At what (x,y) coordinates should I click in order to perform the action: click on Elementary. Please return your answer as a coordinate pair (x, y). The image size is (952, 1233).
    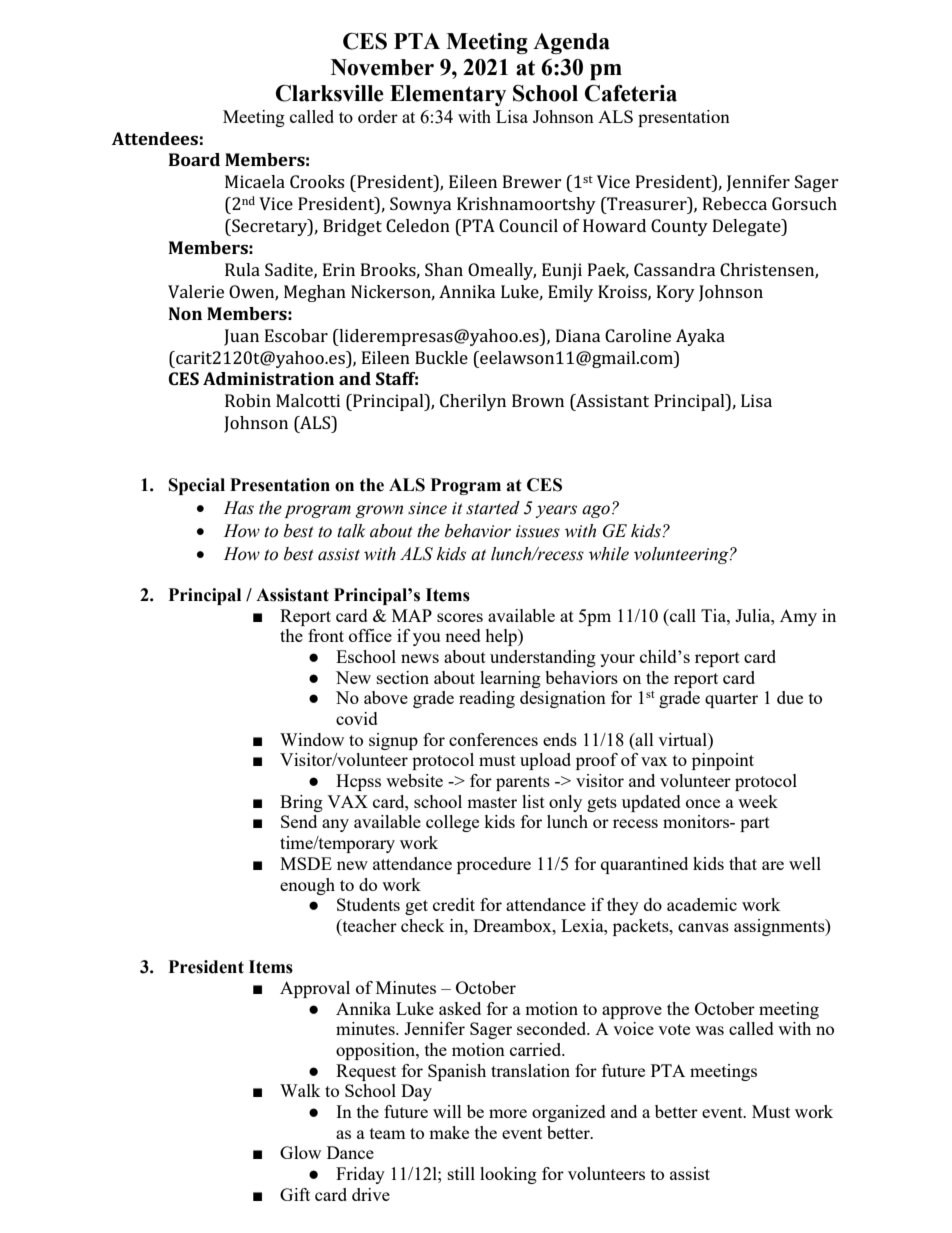
    Looking at the image, I should click on (448, 95).
